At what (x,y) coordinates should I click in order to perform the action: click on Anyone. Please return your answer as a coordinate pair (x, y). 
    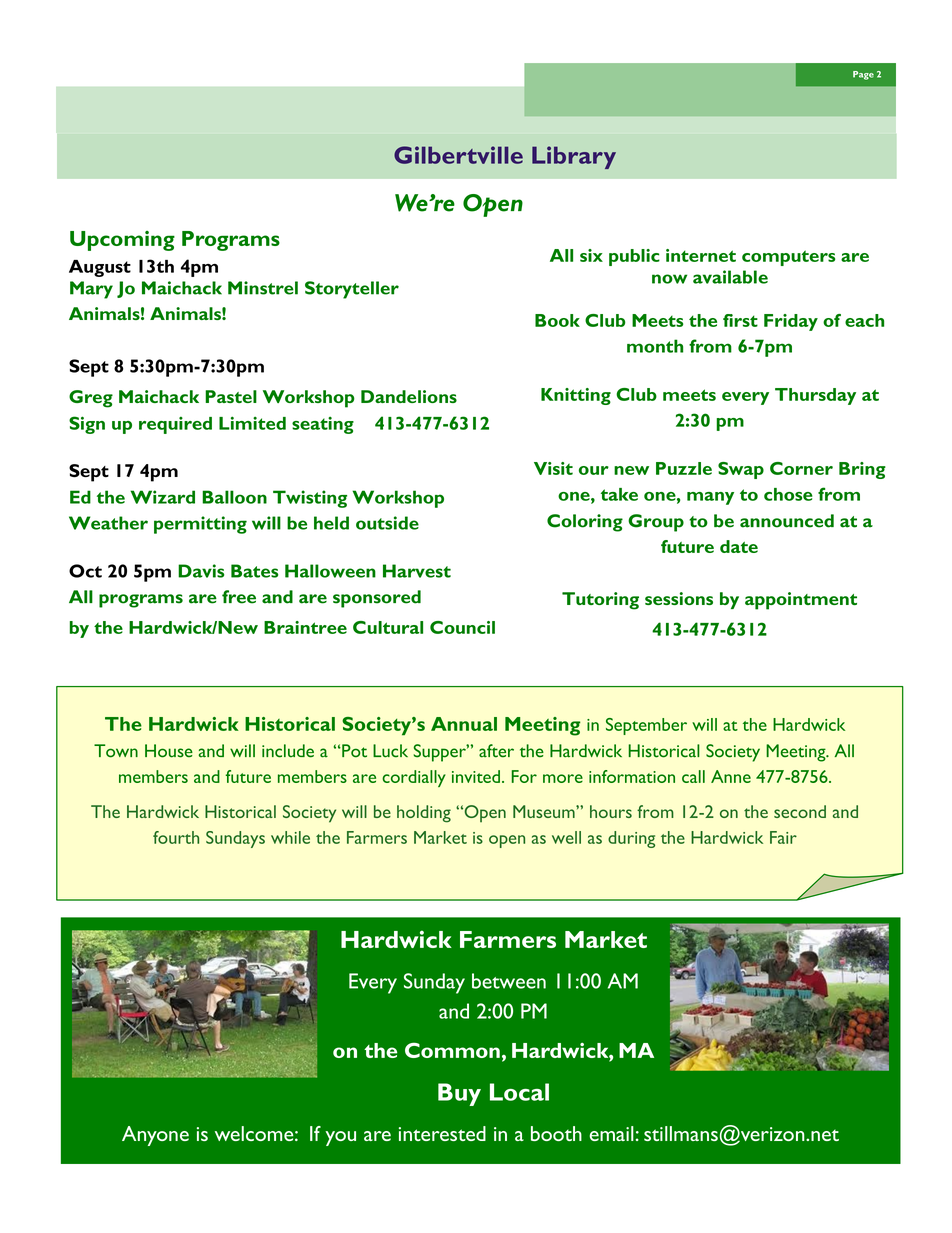
    Looking at the image, I should click on (155, 1136).
